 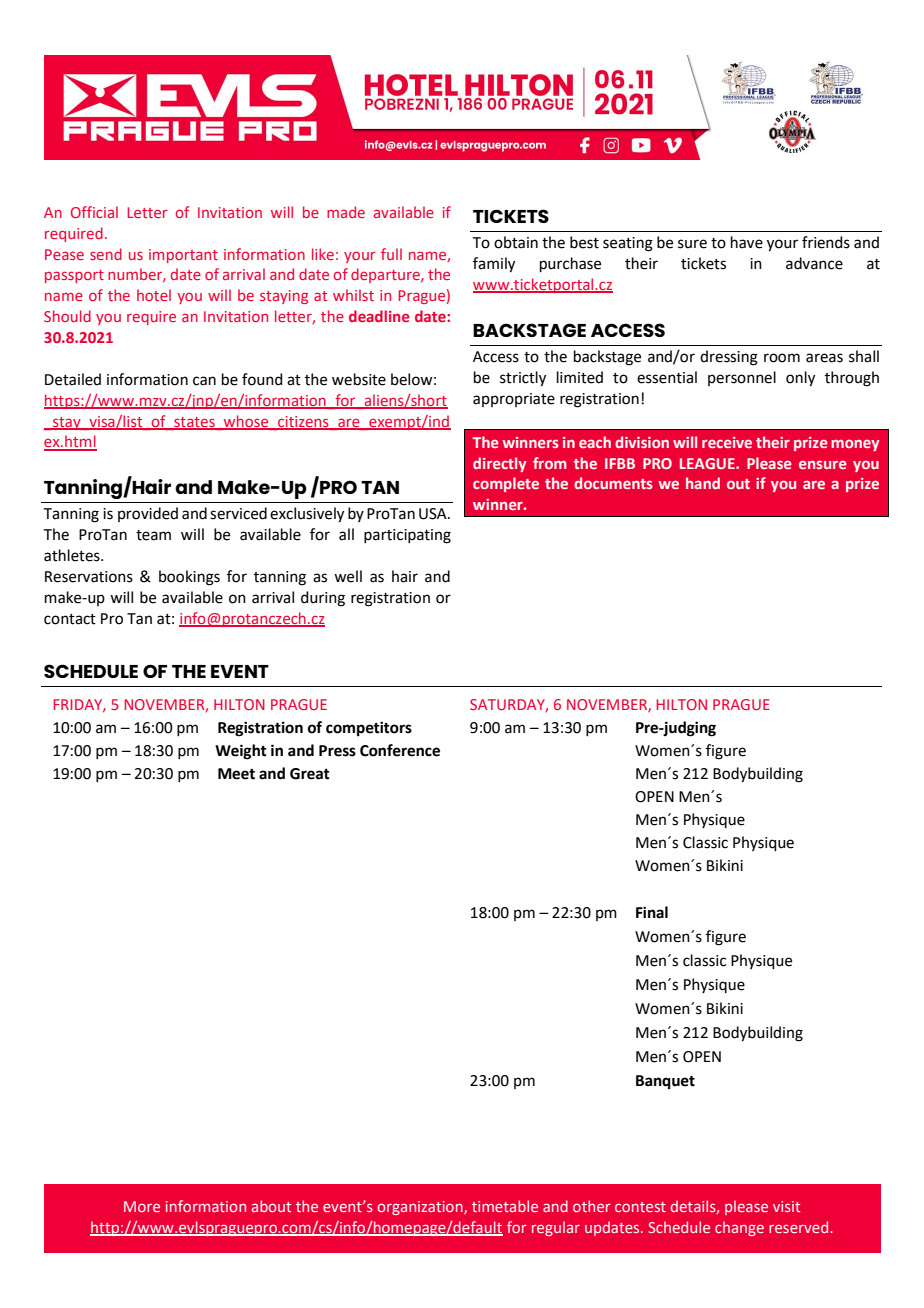 What do you see at coordinates (494, 265) in the image?
I see `family` at bounding box center [494, 265].
